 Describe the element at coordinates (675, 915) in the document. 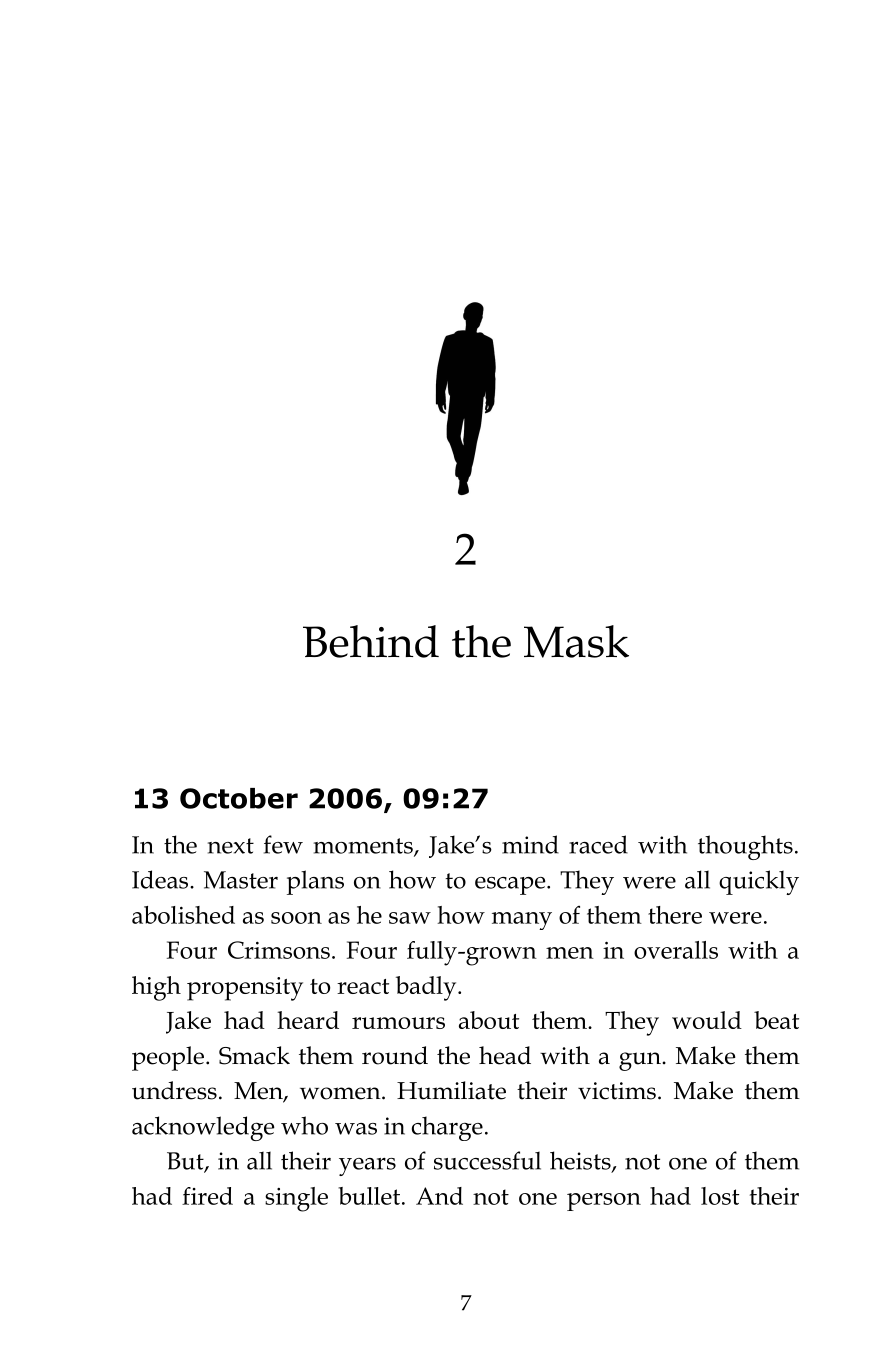

I see `there` at that location.
